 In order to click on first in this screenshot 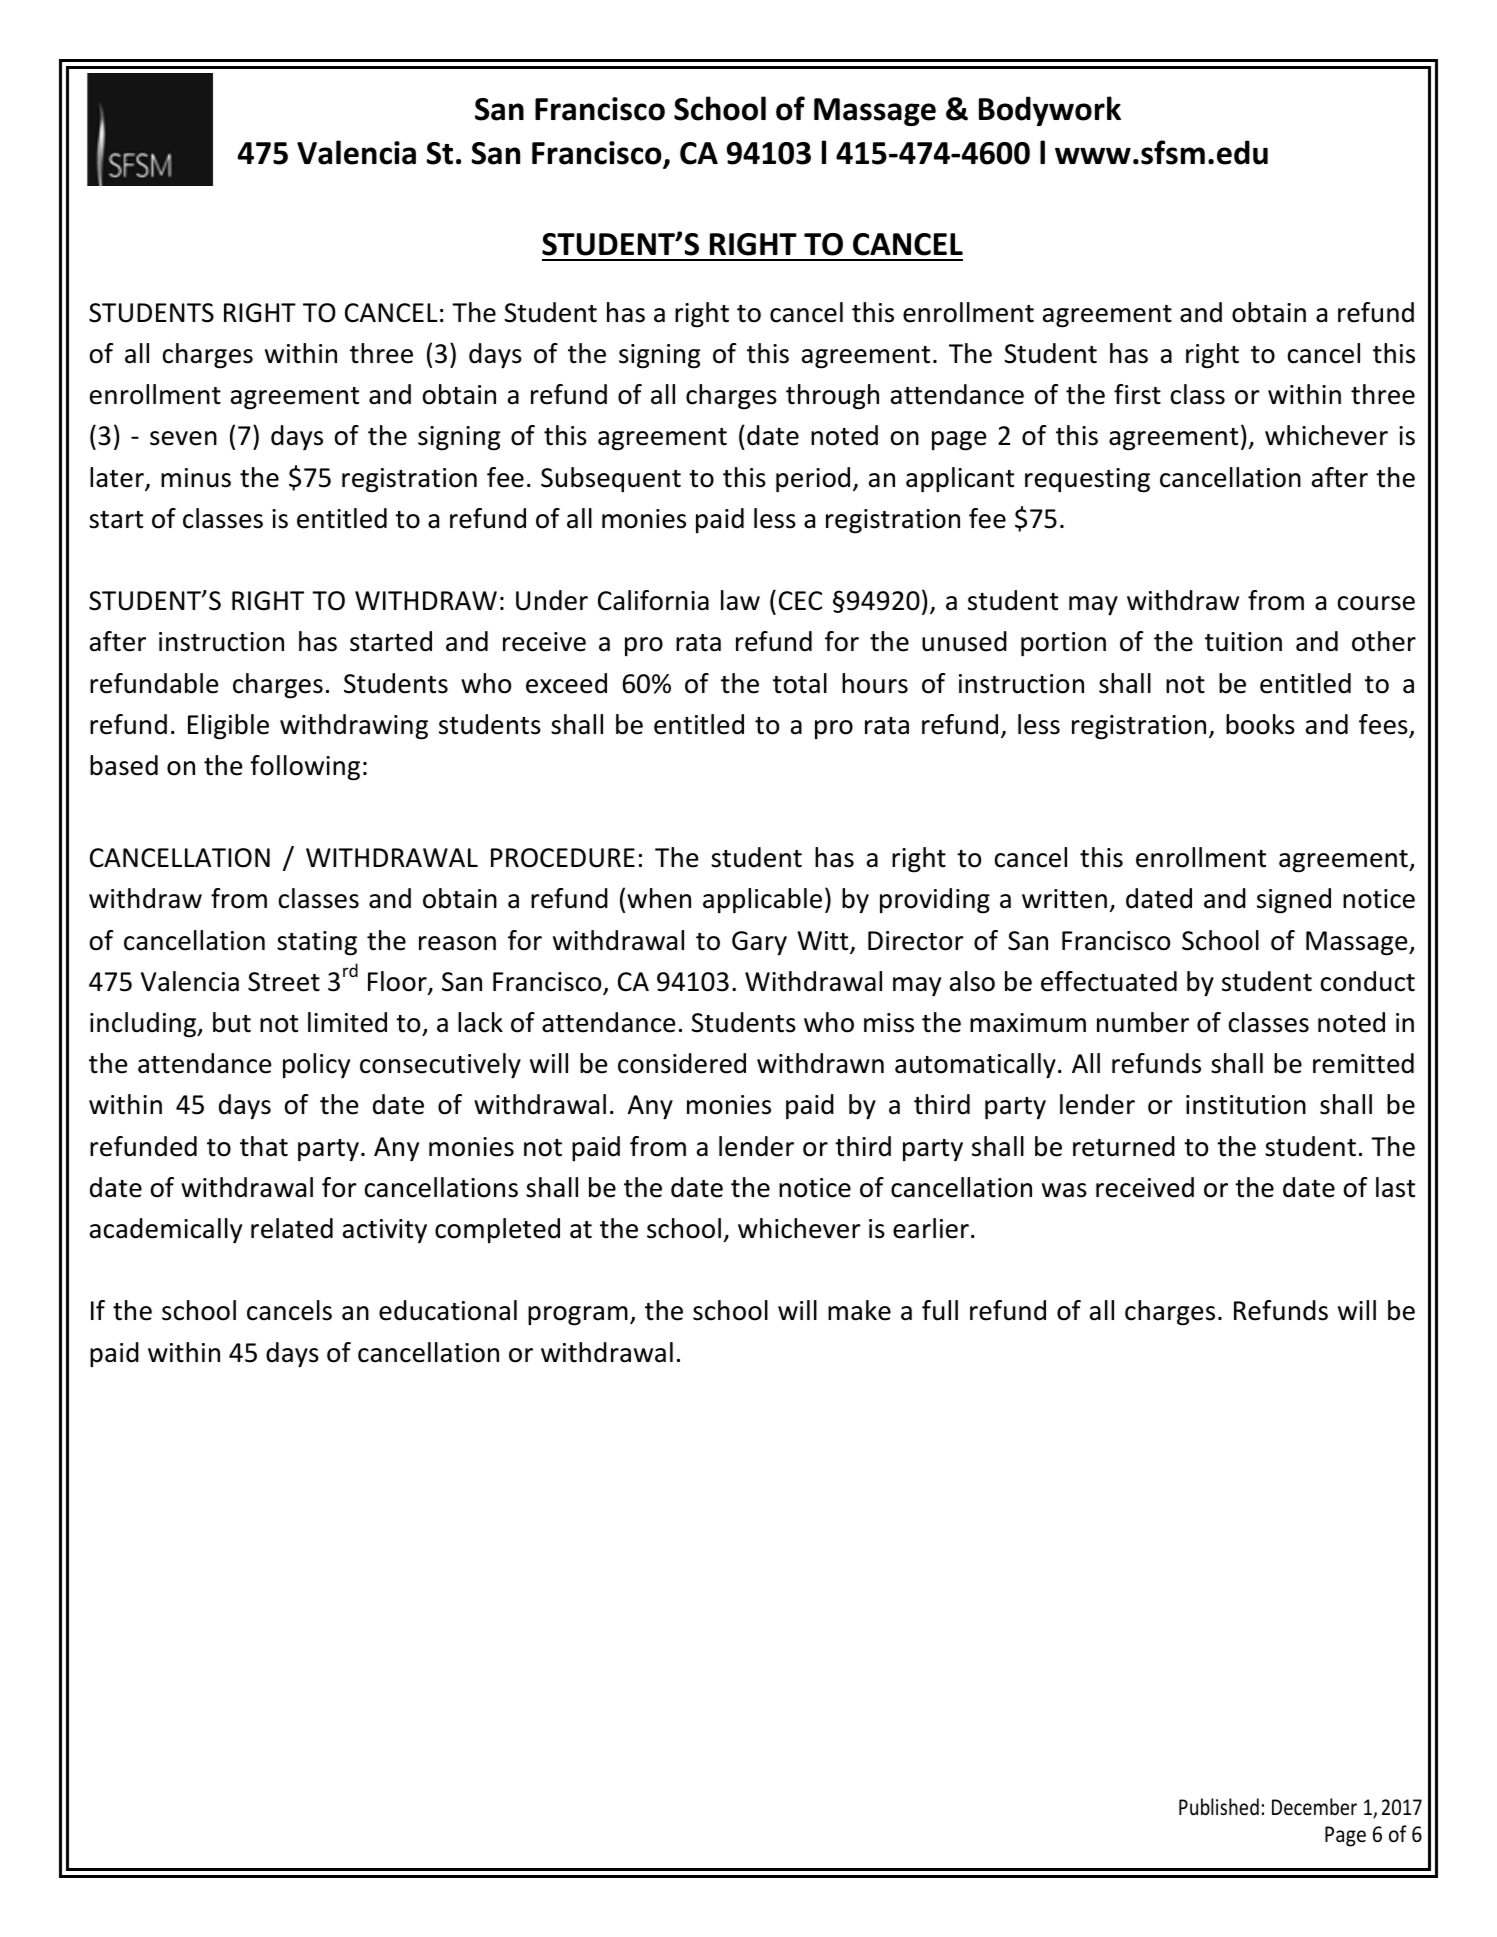, I will do `click(1137, 394)`.
